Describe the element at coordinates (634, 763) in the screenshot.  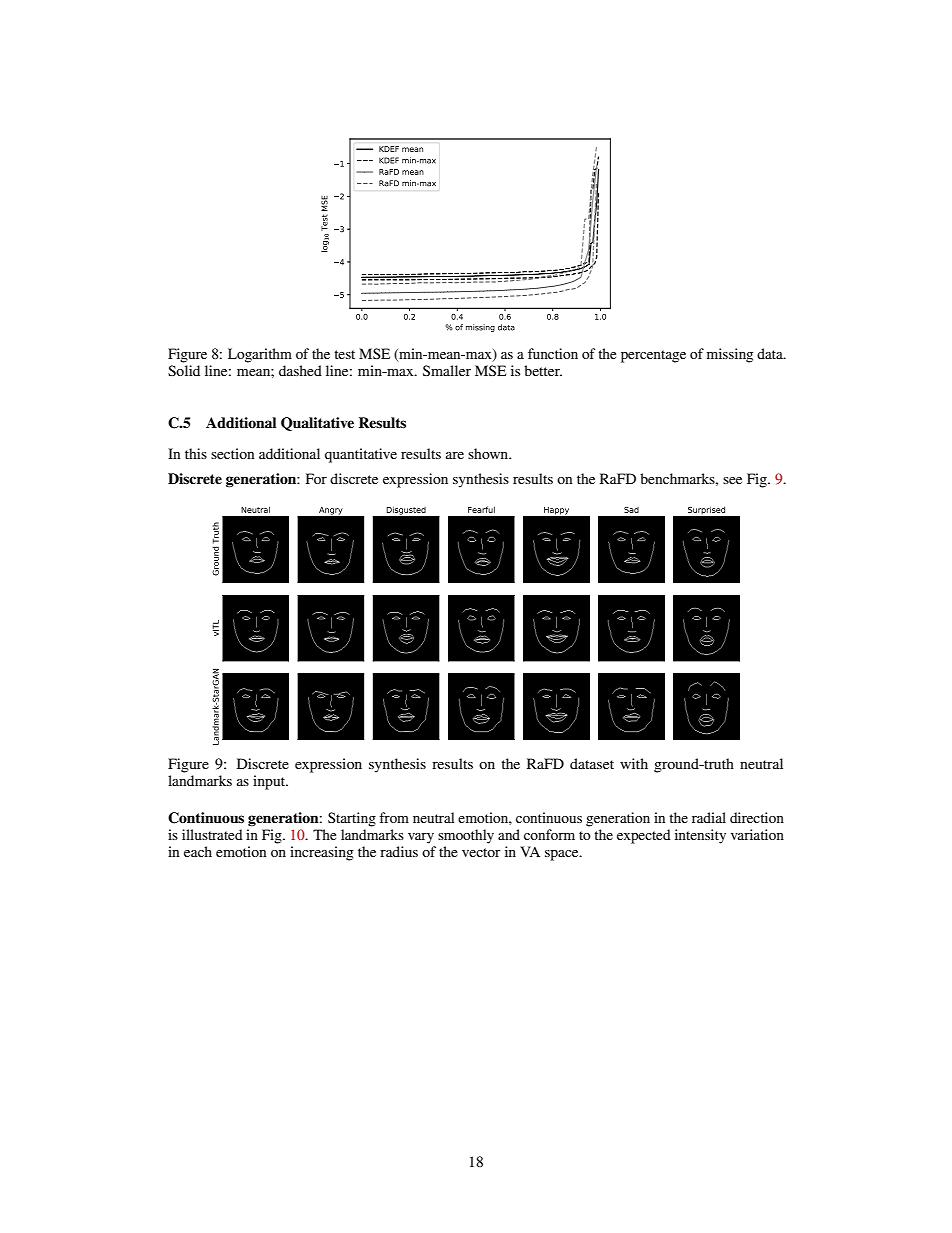
I see `with` at that location.
